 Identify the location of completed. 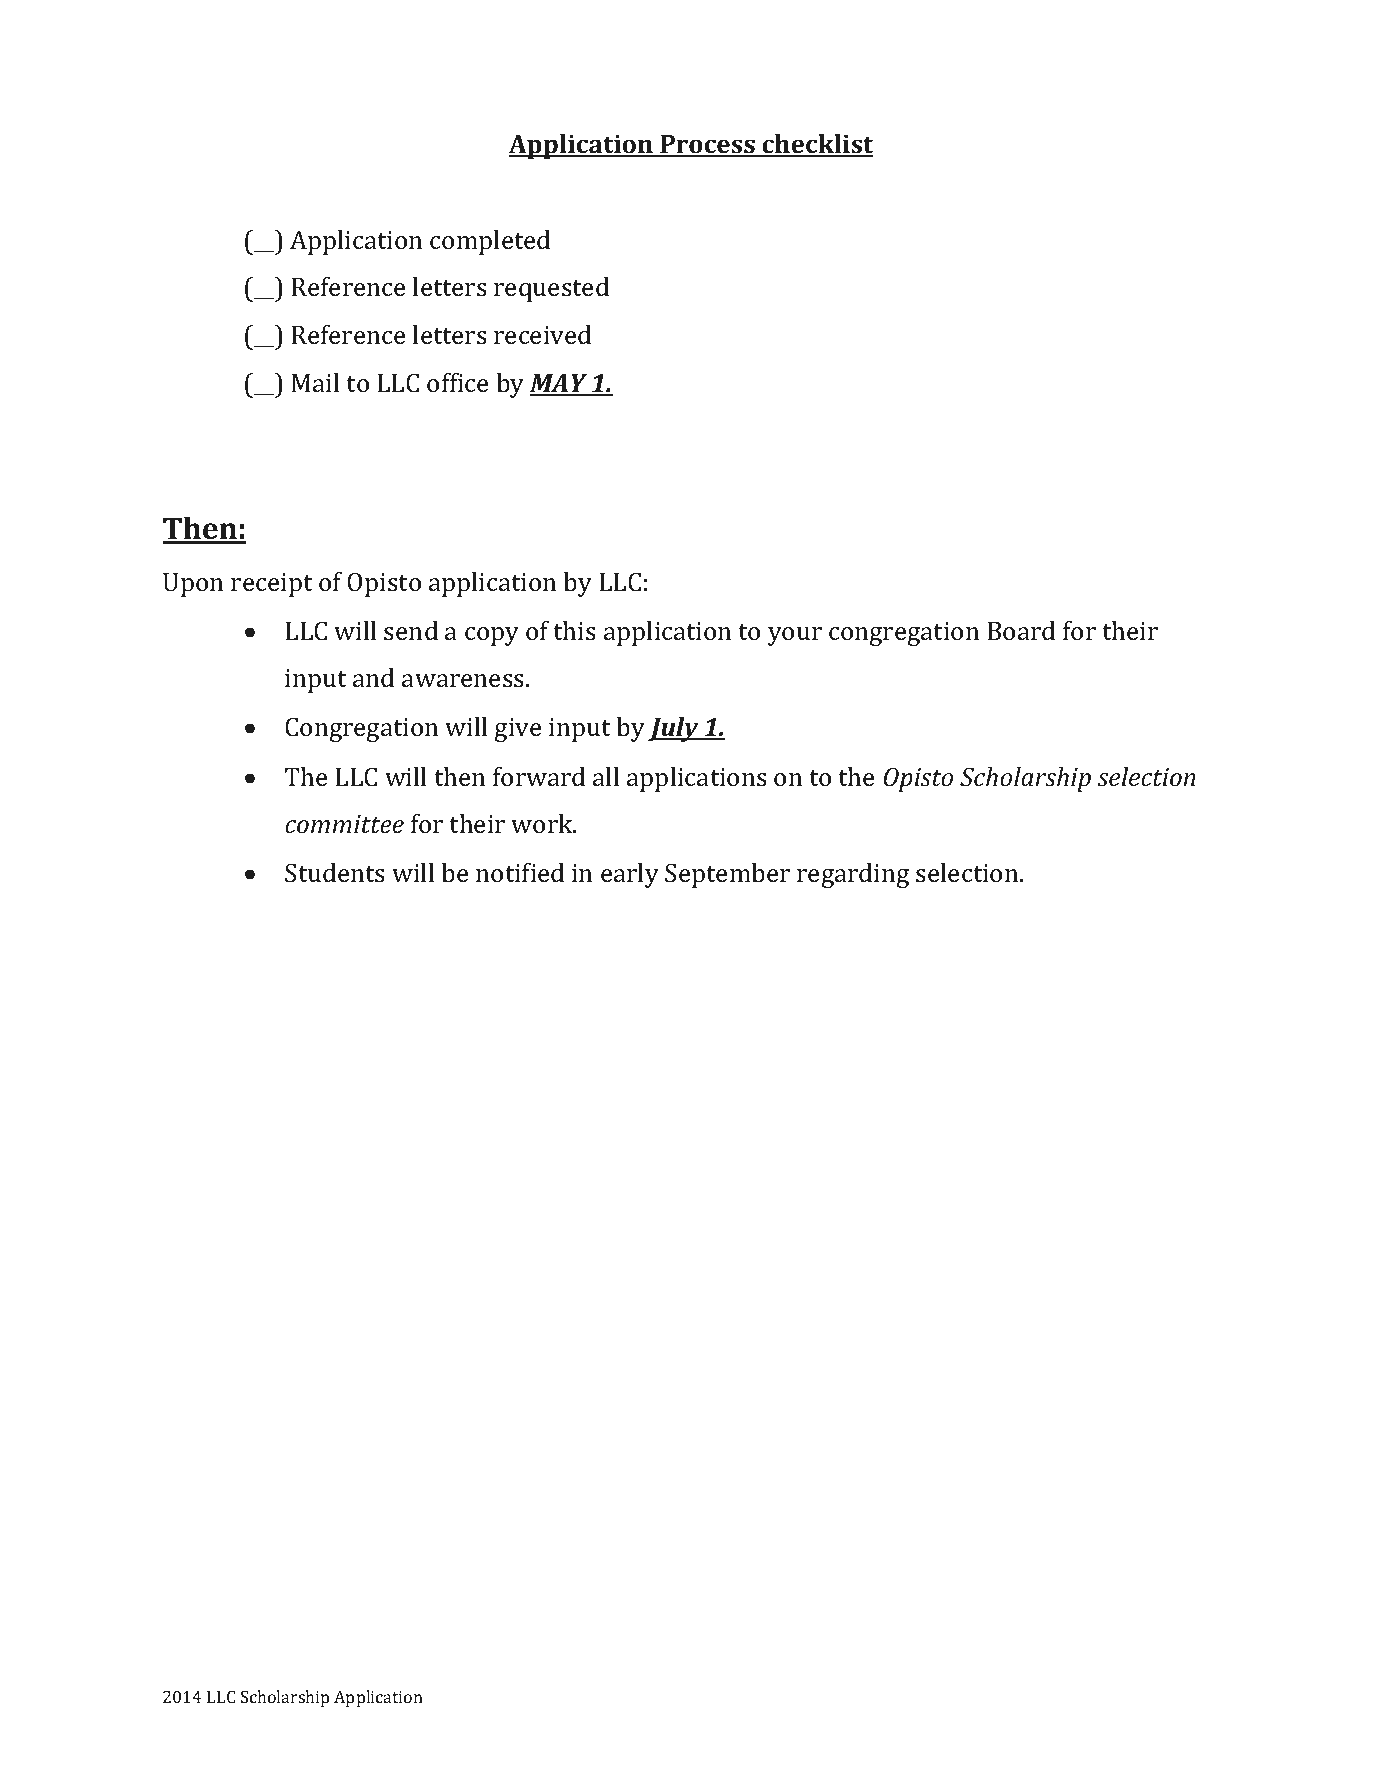
(490, 242).
